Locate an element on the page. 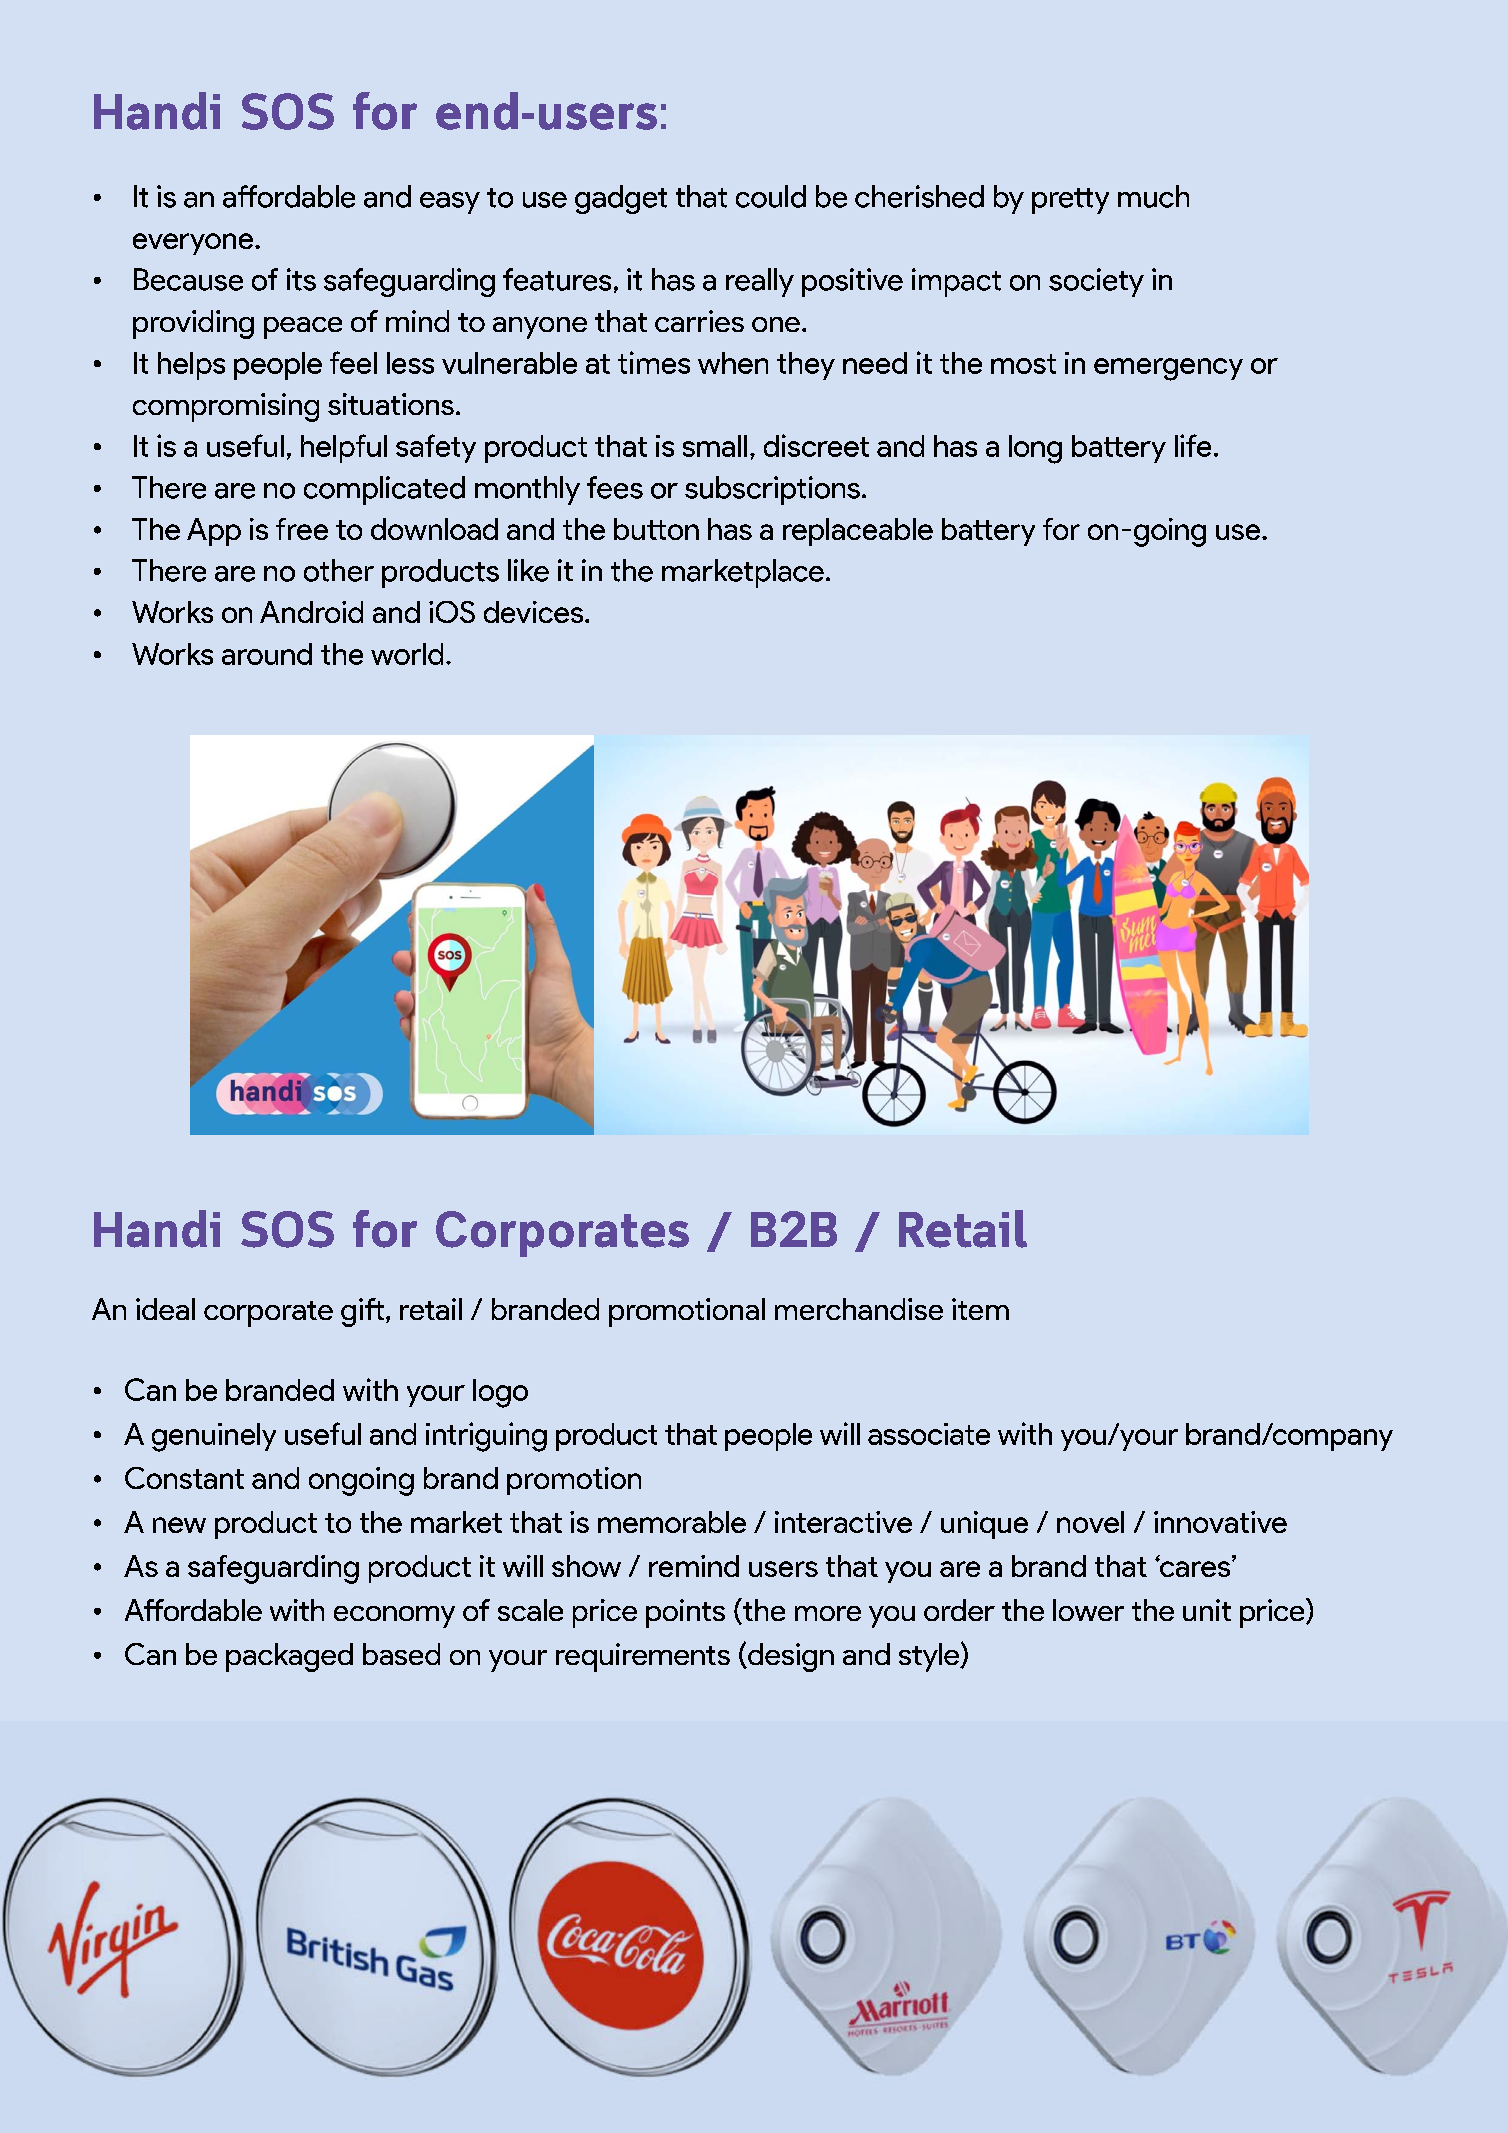 The image size is (1508, 2133). points is located at coordinates (685, 1613).
